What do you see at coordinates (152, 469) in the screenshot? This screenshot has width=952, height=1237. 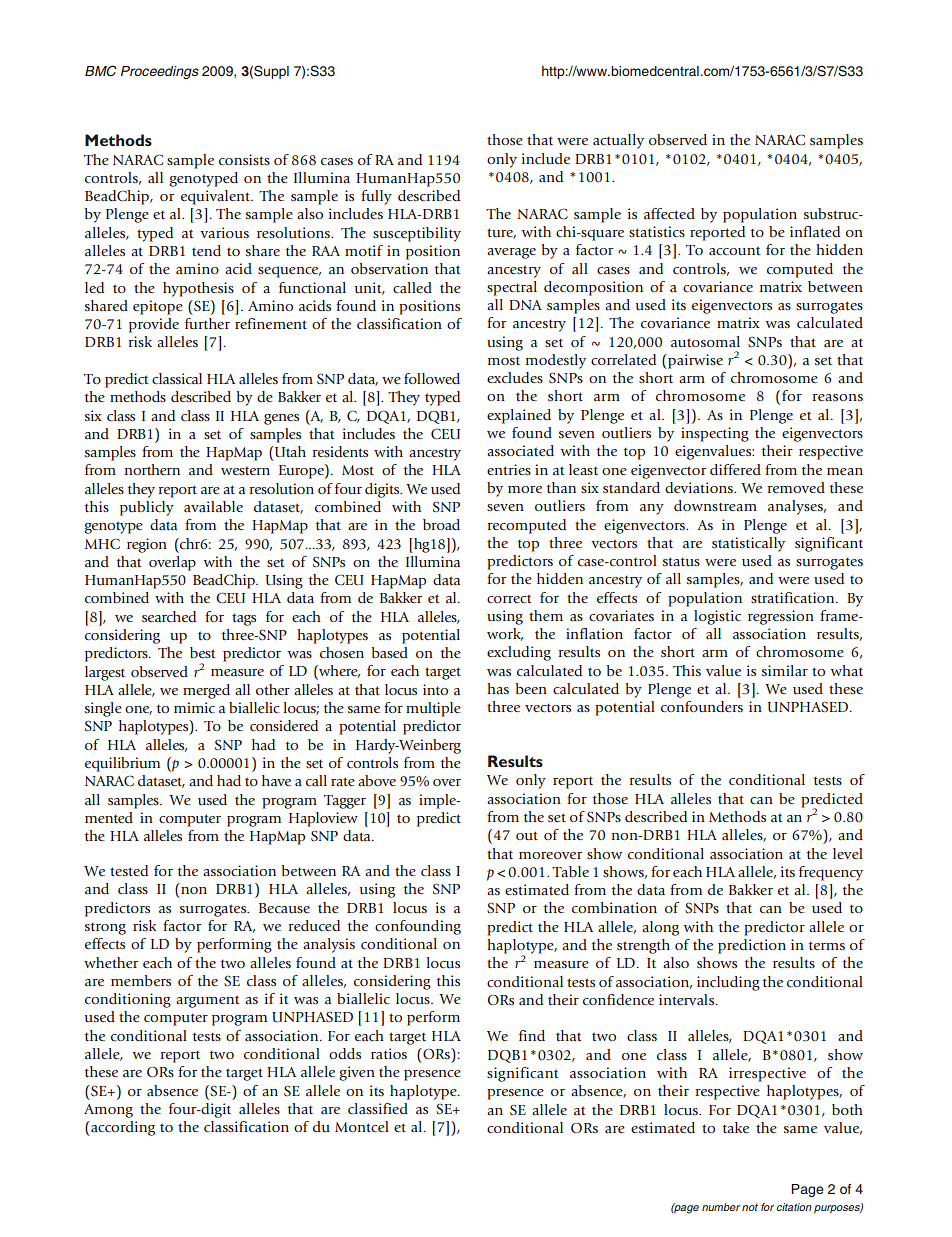 I see `northern` at bounding box center [152, 469].
